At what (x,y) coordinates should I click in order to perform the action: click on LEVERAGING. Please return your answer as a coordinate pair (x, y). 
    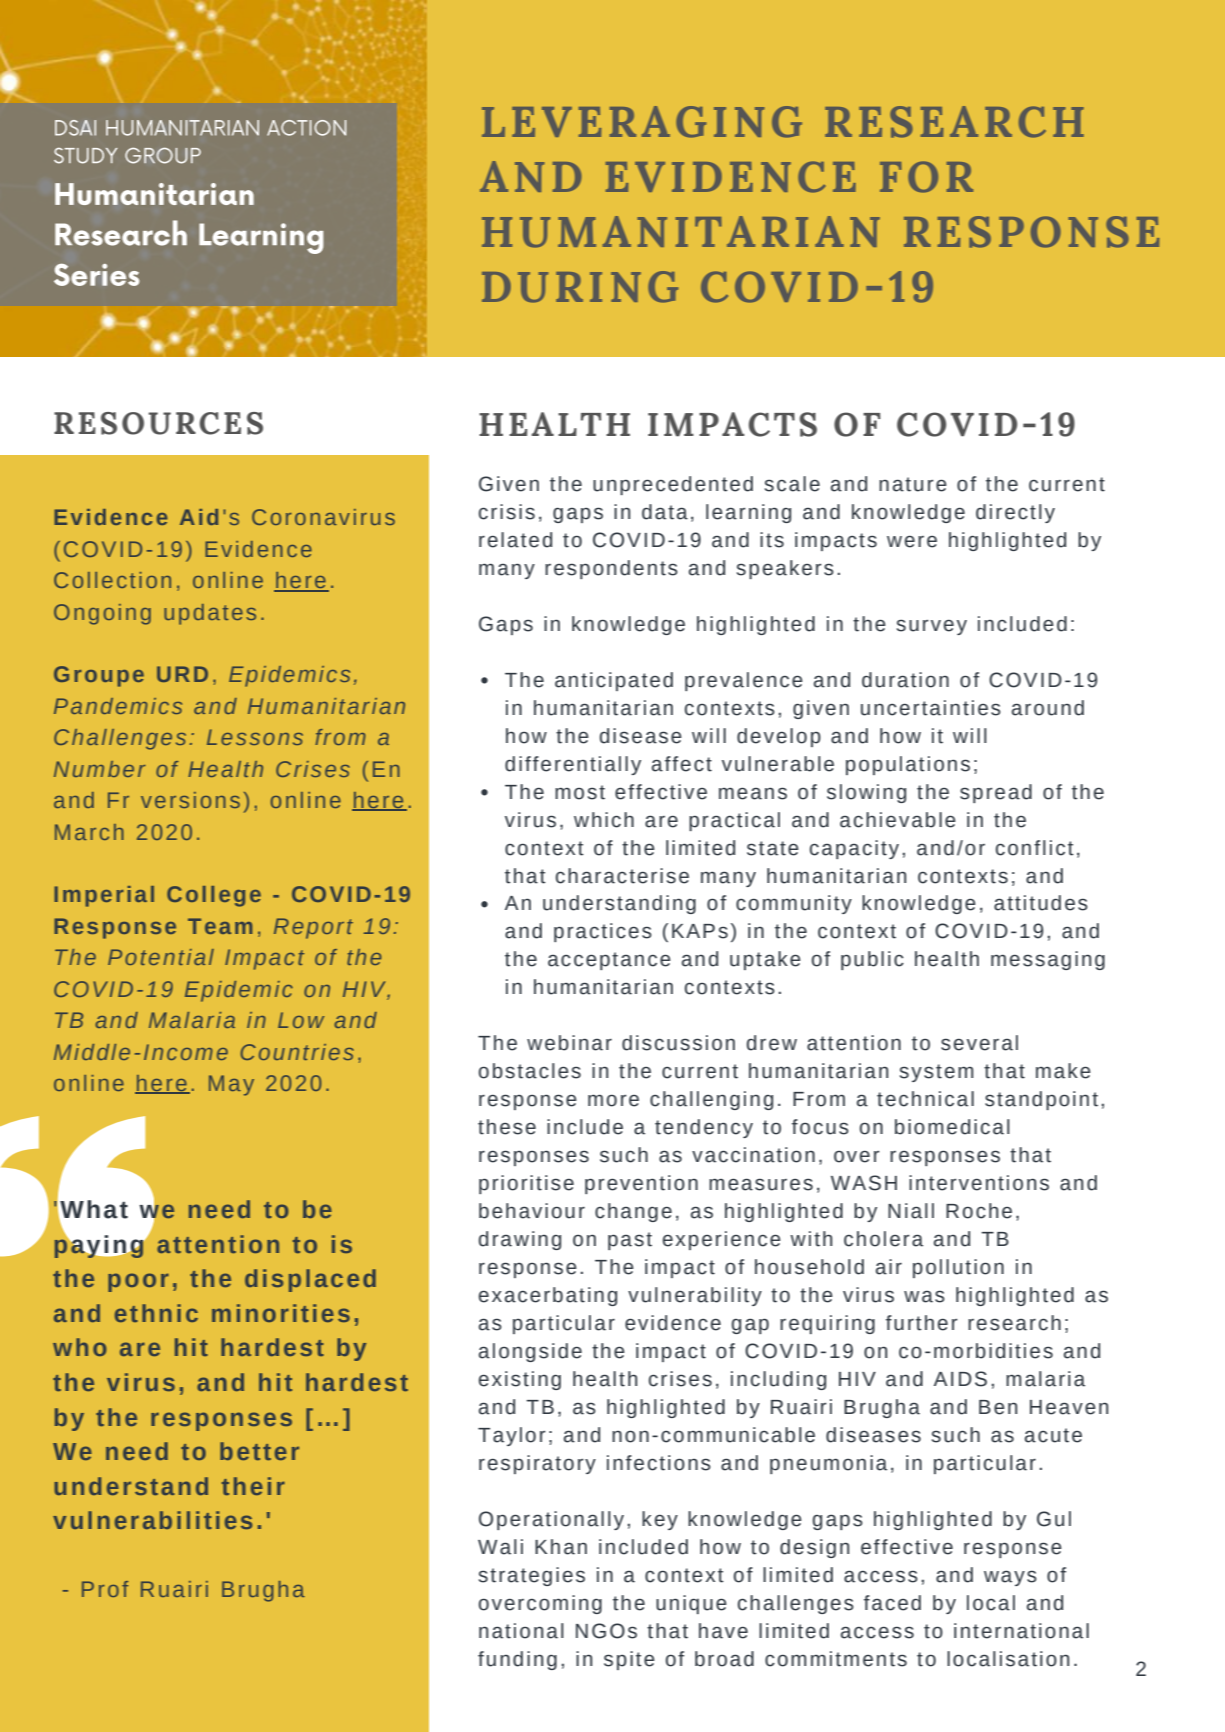
    Looking at the image, I should click on (642, 122).
